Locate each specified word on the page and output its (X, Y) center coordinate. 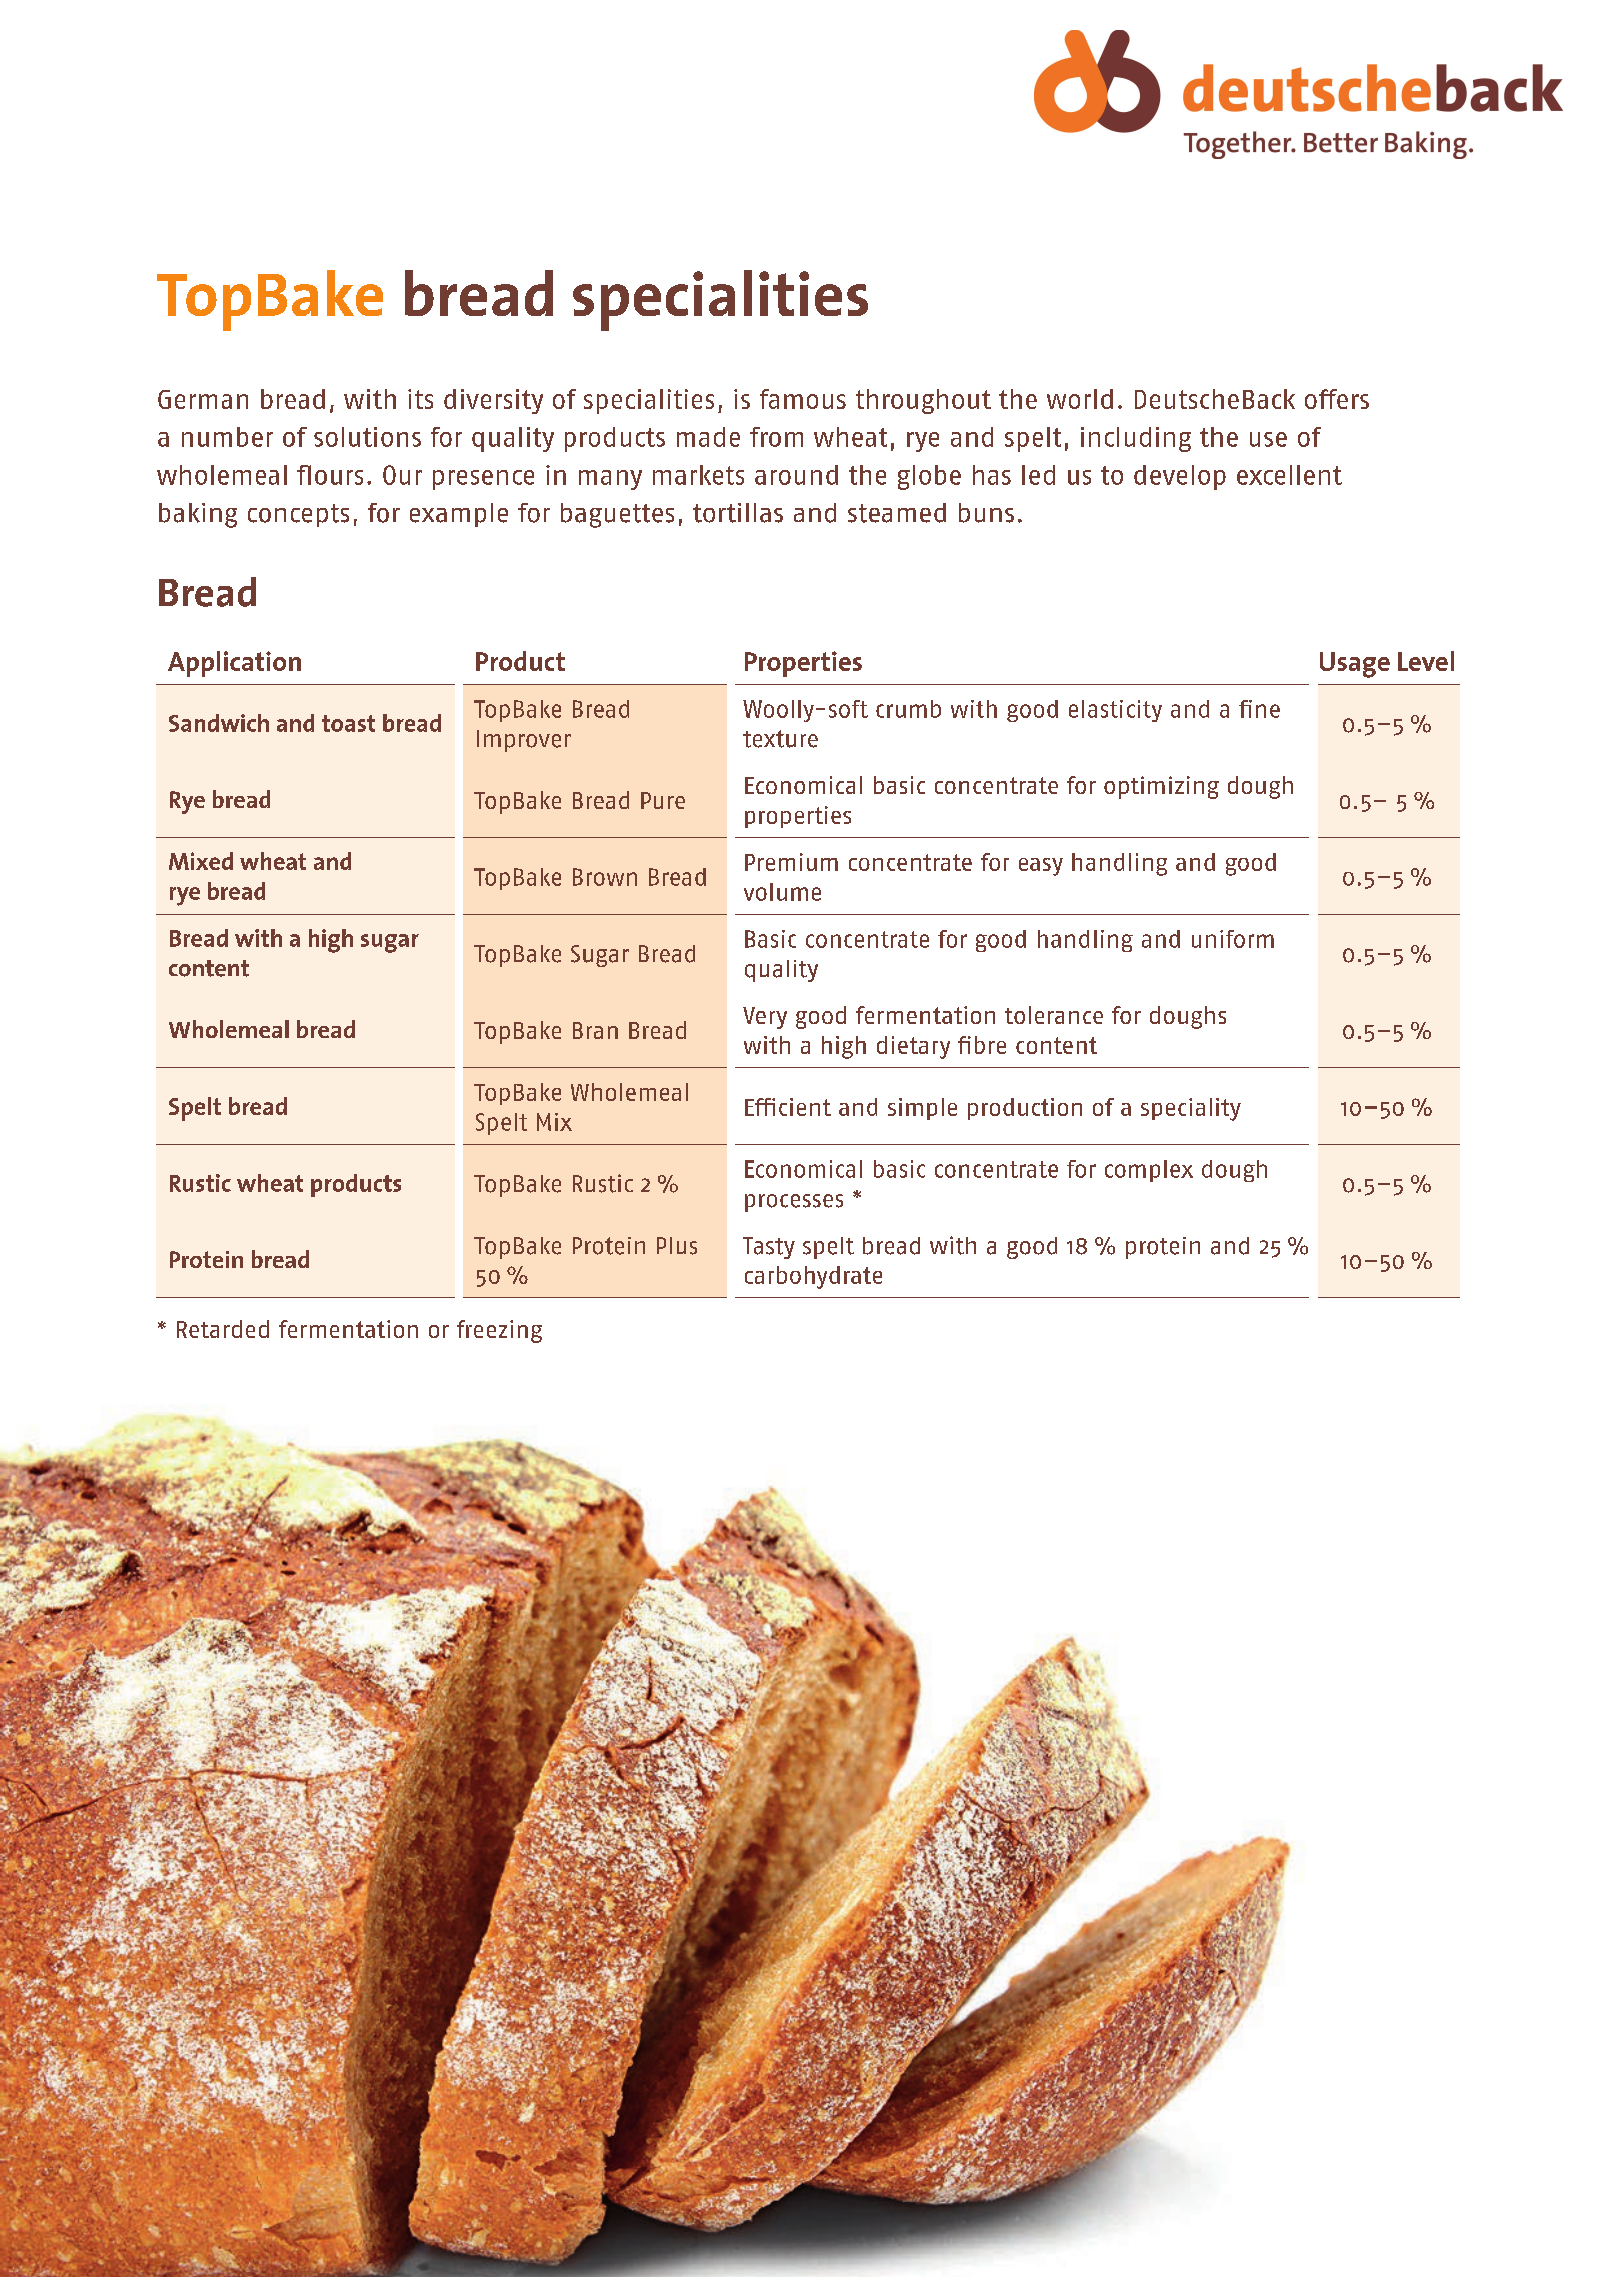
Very (765, 1018)
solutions (367, 437)
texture (780, 739)
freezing (499, 1331)
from (776, 437)
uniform (1233, 939)
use (1268, 439)
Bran (595, 1030)
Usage (1355, 665)
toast (348, 723)
